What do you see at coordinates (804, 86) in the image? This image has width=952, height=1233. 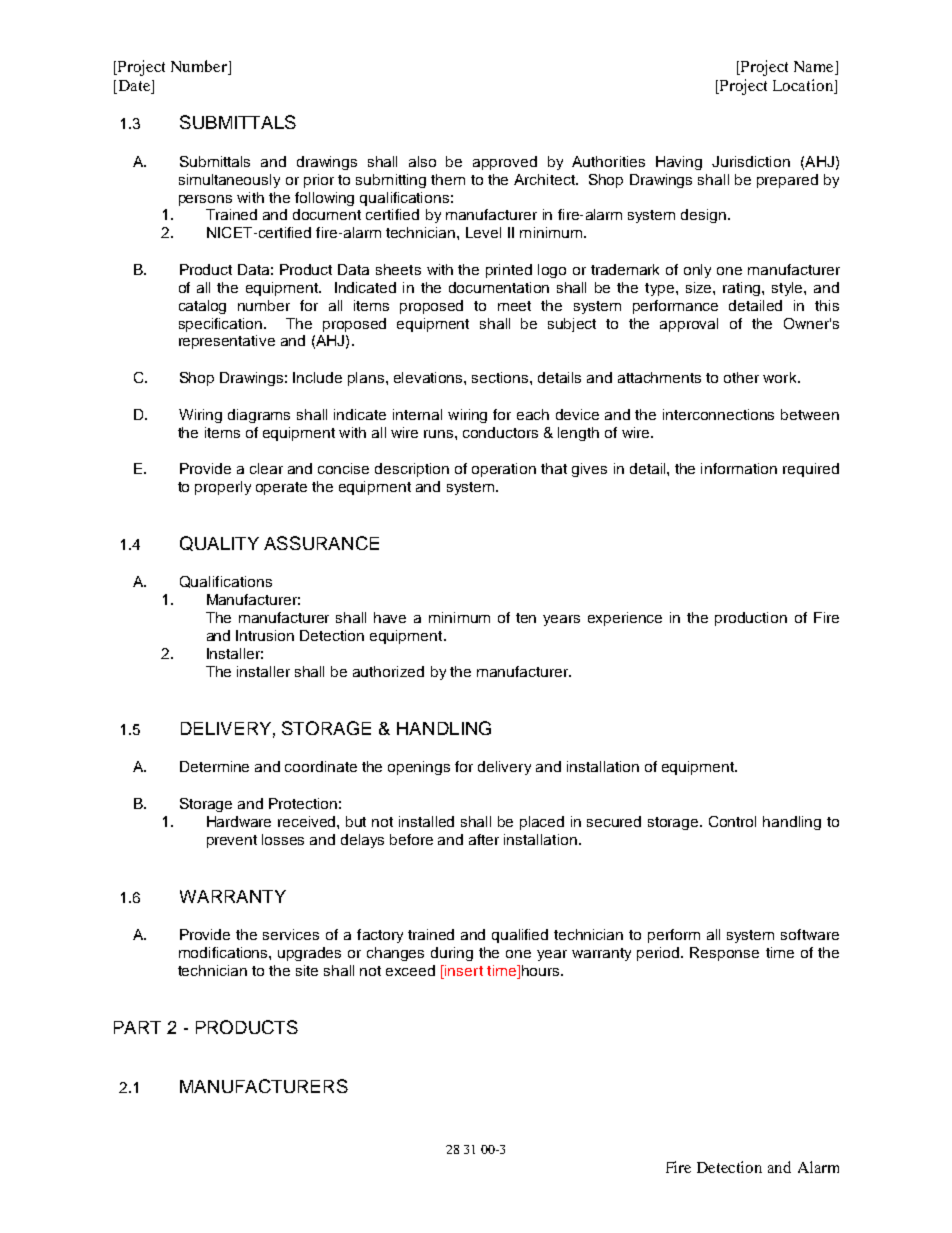 I see `Location` at bounding box center [804, 86].
